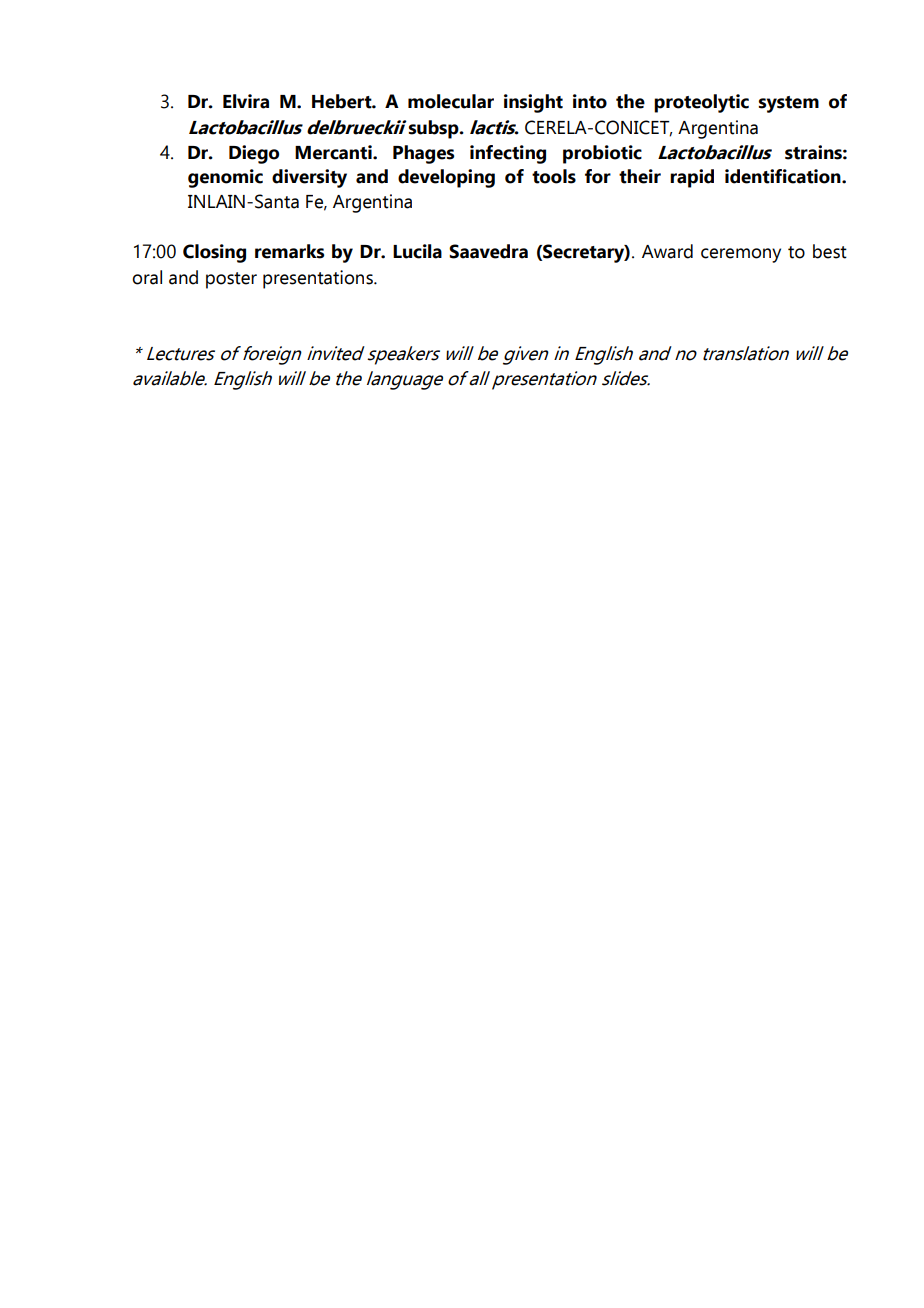  I want to click on insight, so click(533, 103).
